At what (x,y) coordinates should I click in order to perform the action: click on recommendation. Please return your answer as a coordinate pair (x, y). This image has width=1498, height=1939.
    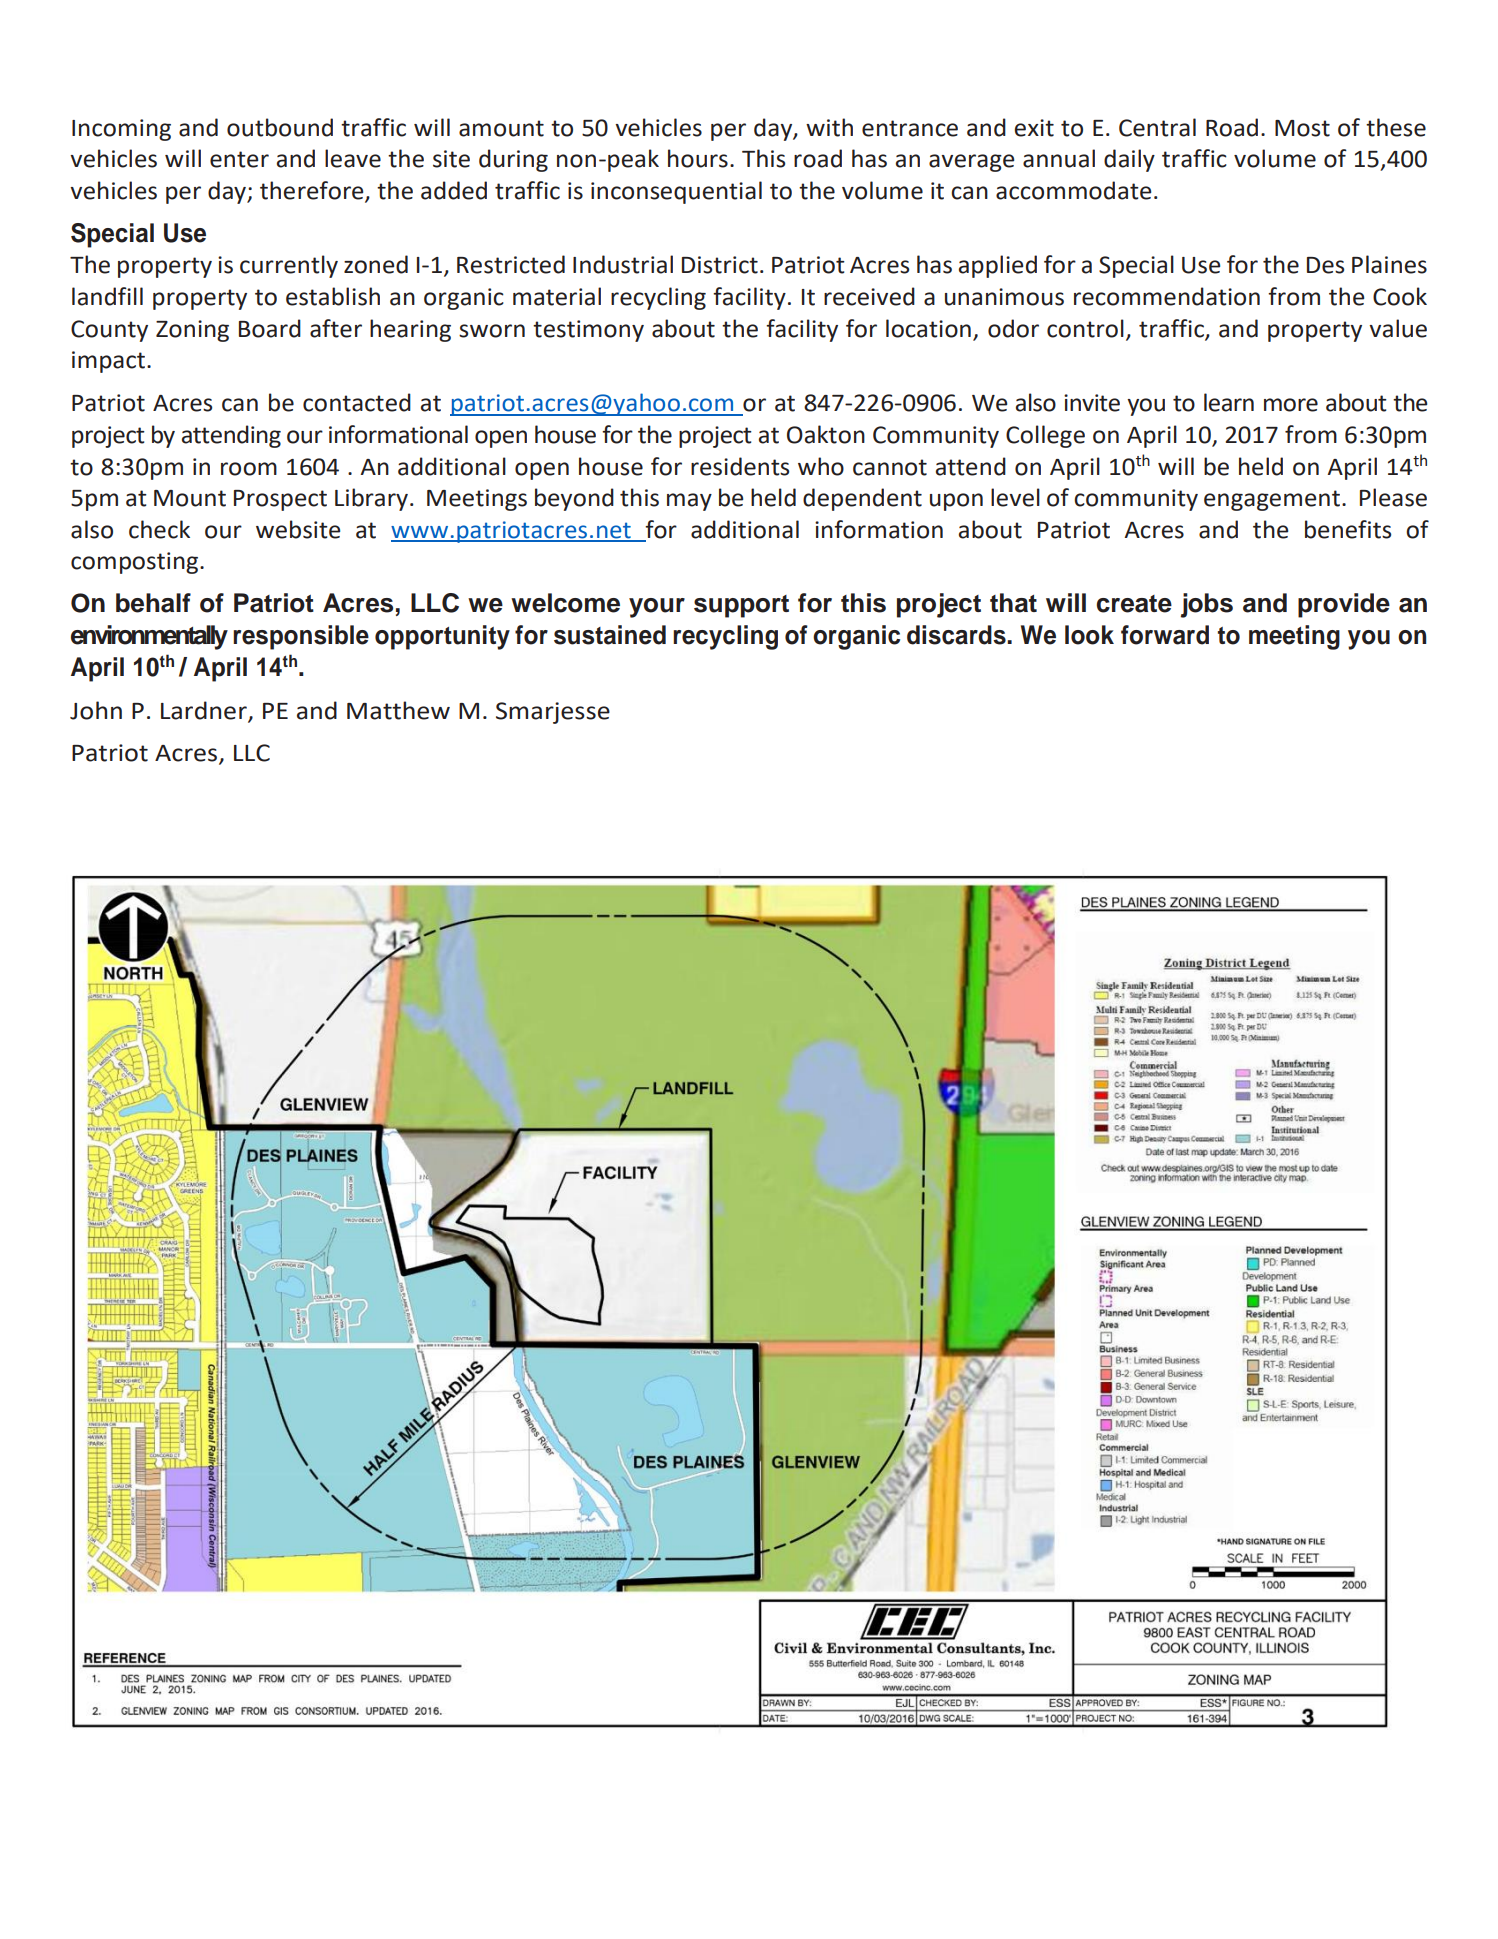
    Looking at the image, I should click on (1167, 296).
